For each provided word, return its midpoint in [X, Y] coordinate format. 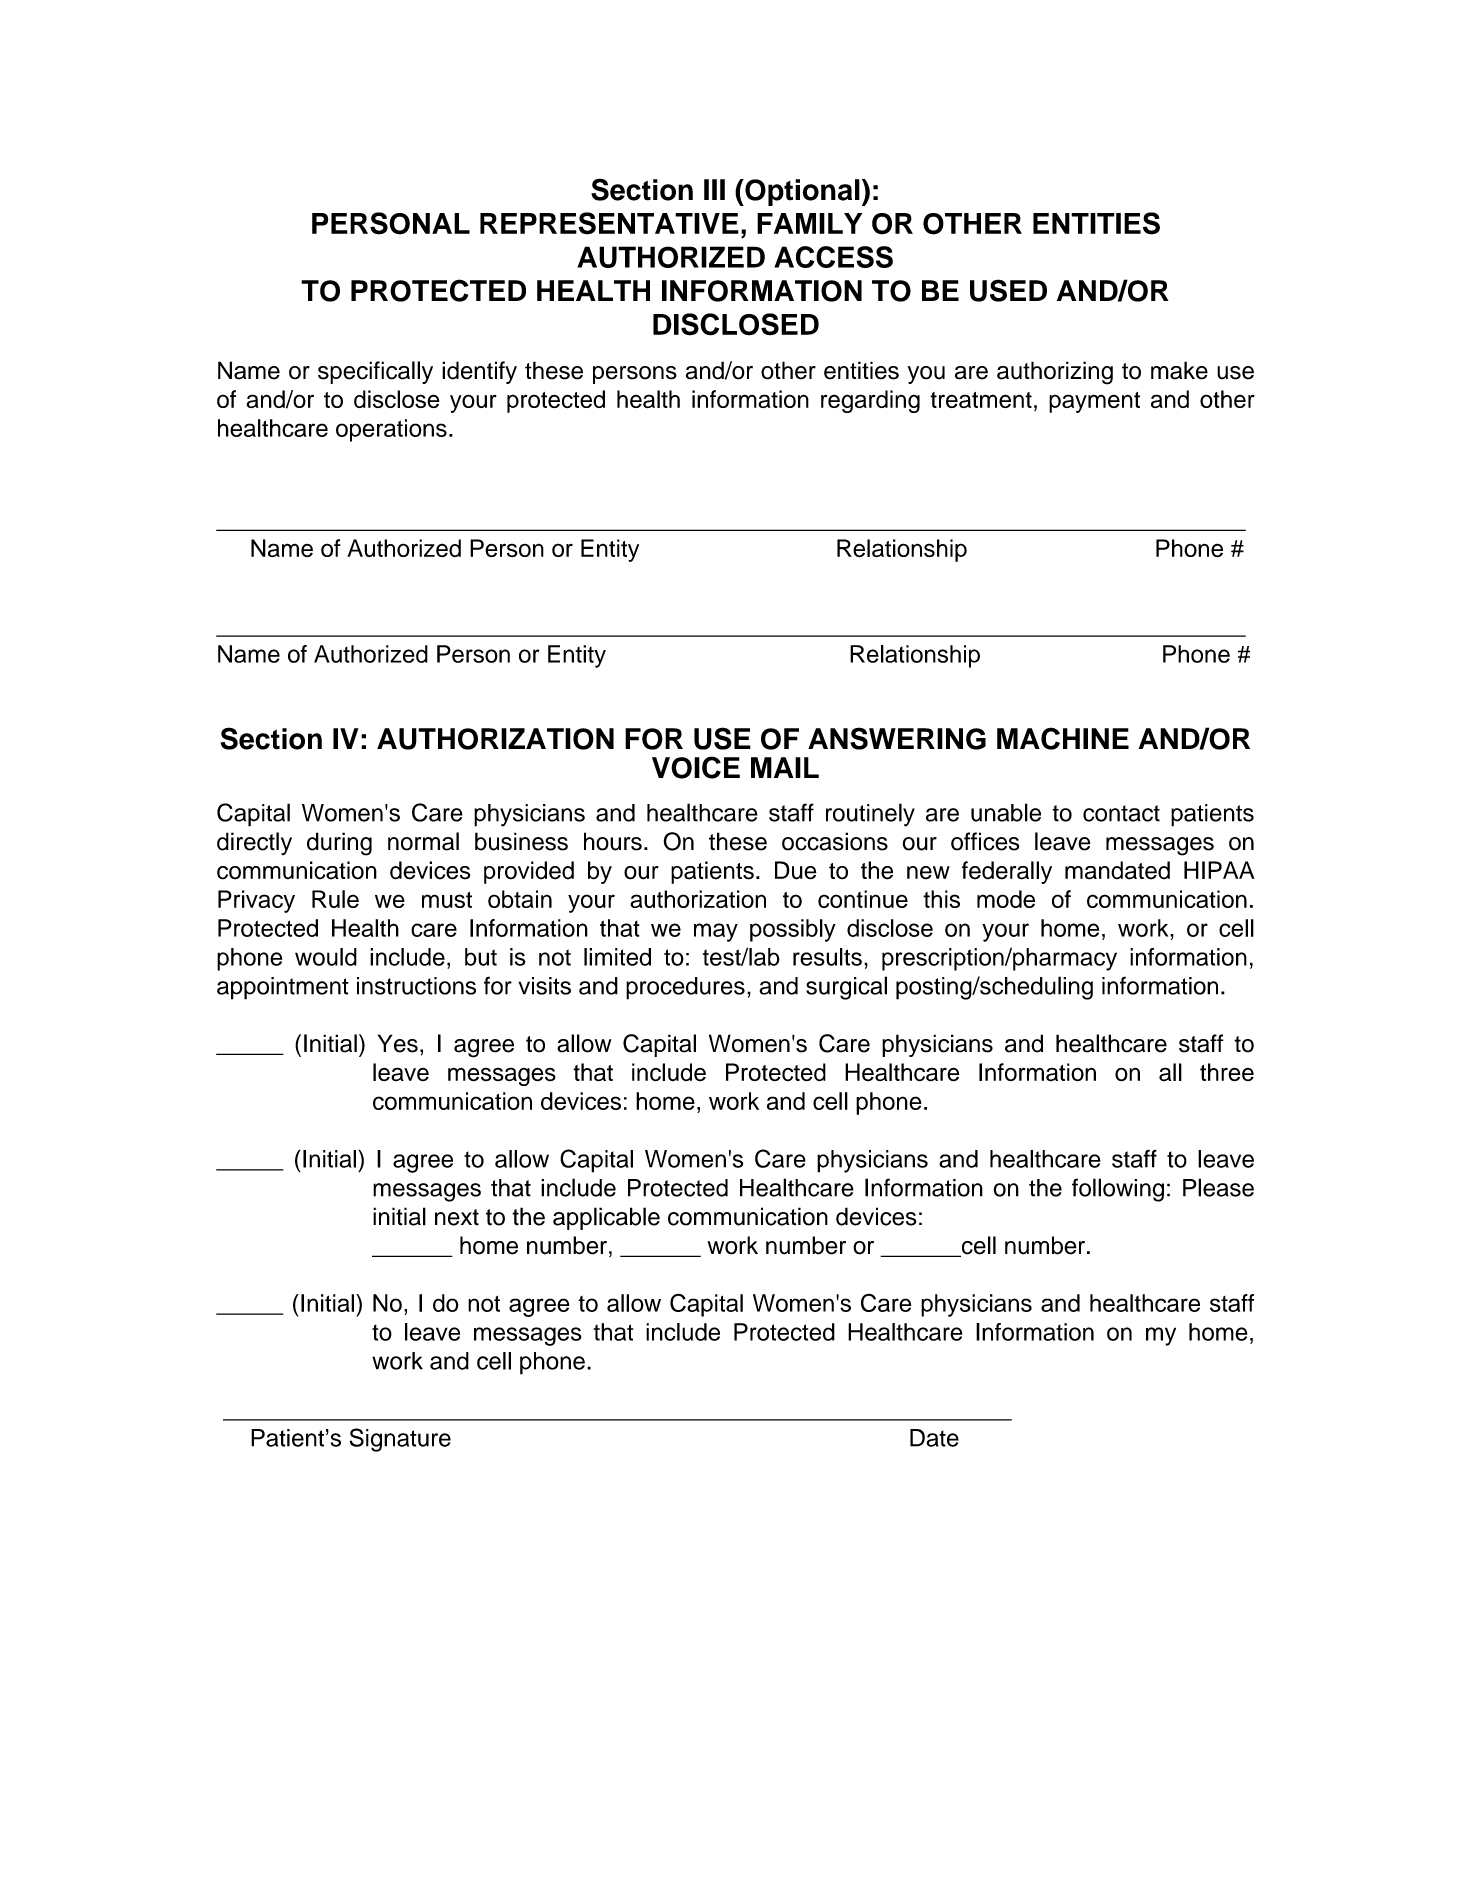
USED [1008, 290]
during [339, 844]
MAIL [785, 767]
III [714, 189]
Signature [400, 1440]
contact [1121, 813]
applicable [606, 1218]
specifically [375, 372]
